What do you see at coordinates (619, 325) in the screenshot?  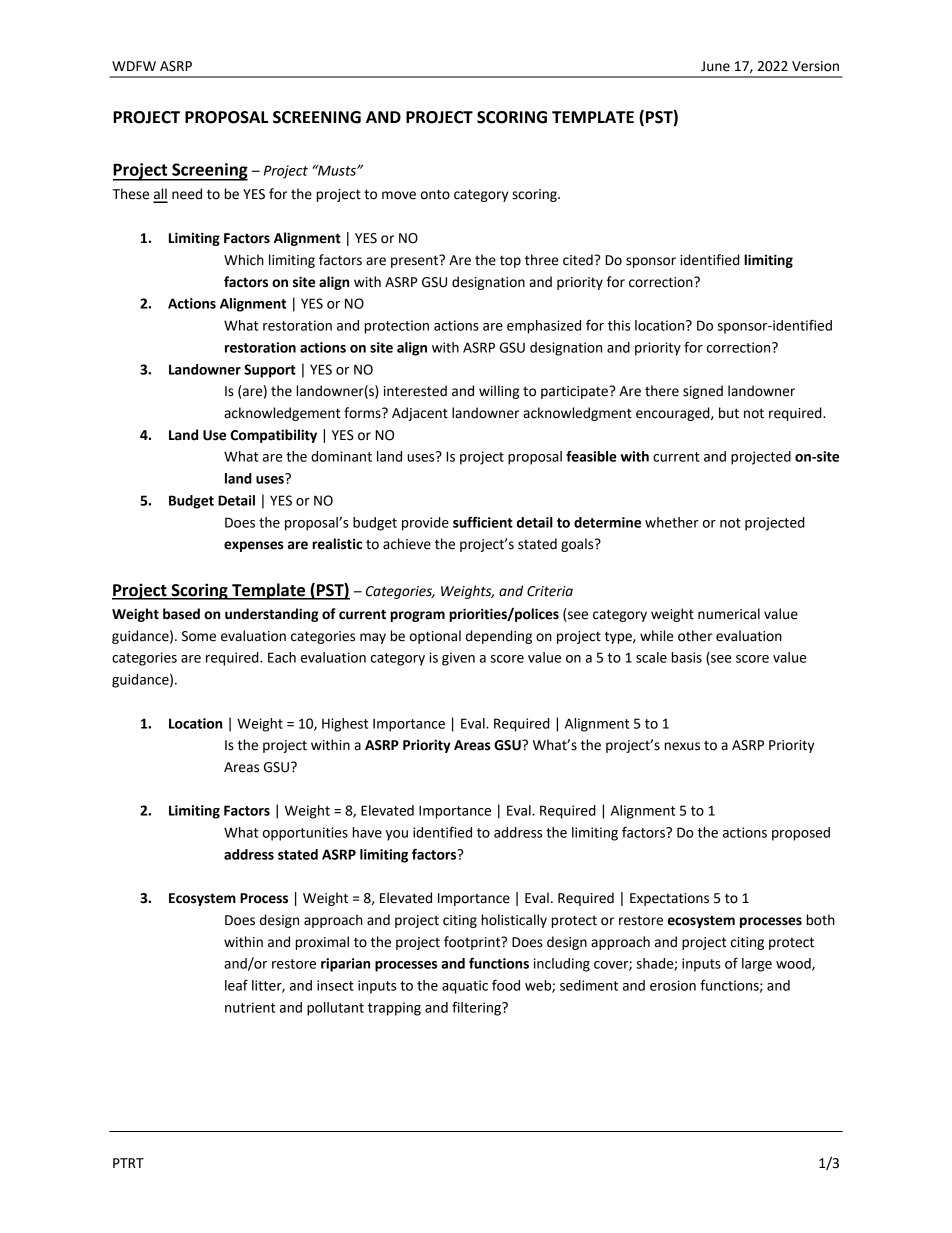 I see `this` at bounding box center [619, 325].
